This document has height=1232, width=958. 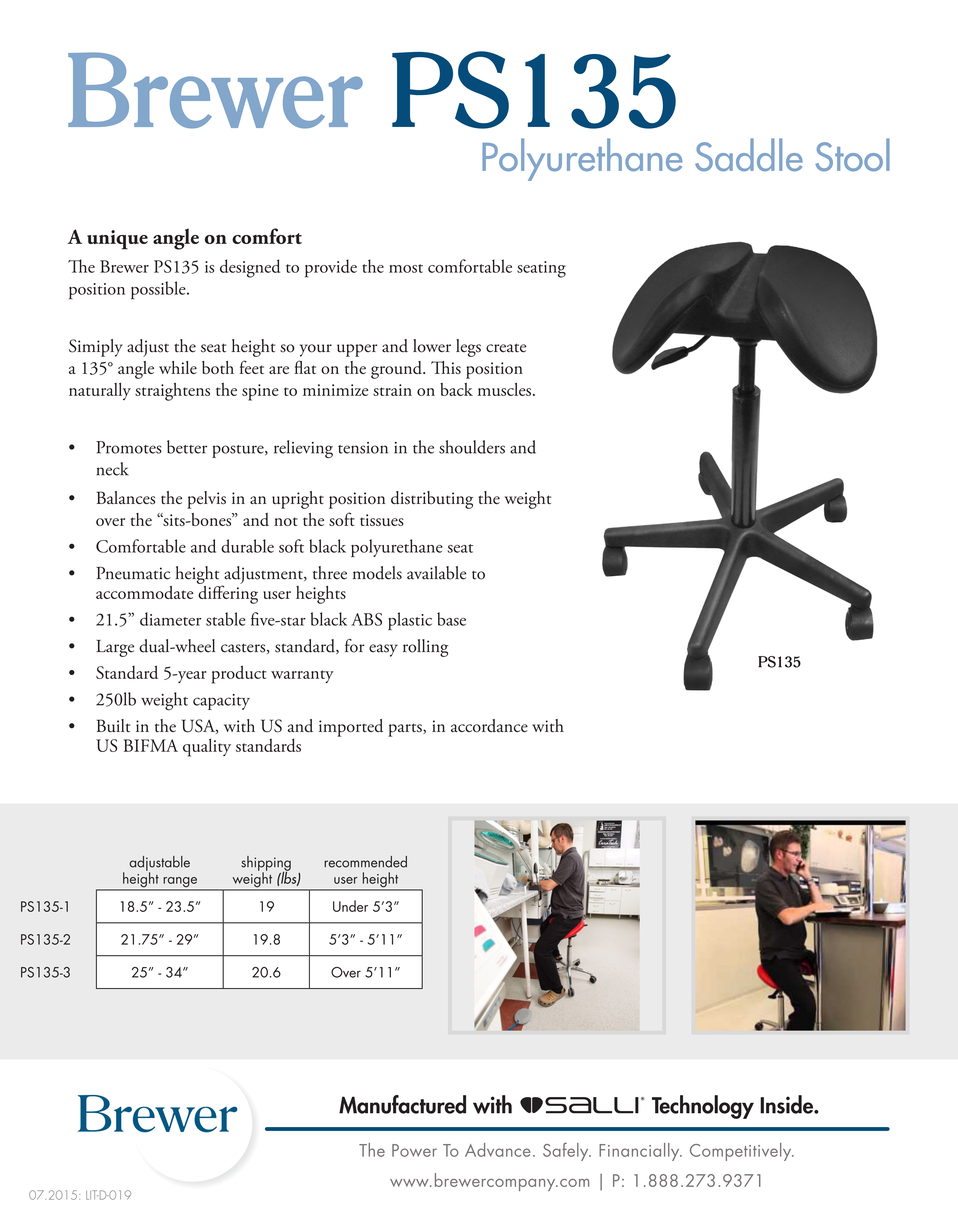 What do you see at coordinates (402, 1104) in the document?
I see `Manufactured` at bounding box center [402, 1104].
